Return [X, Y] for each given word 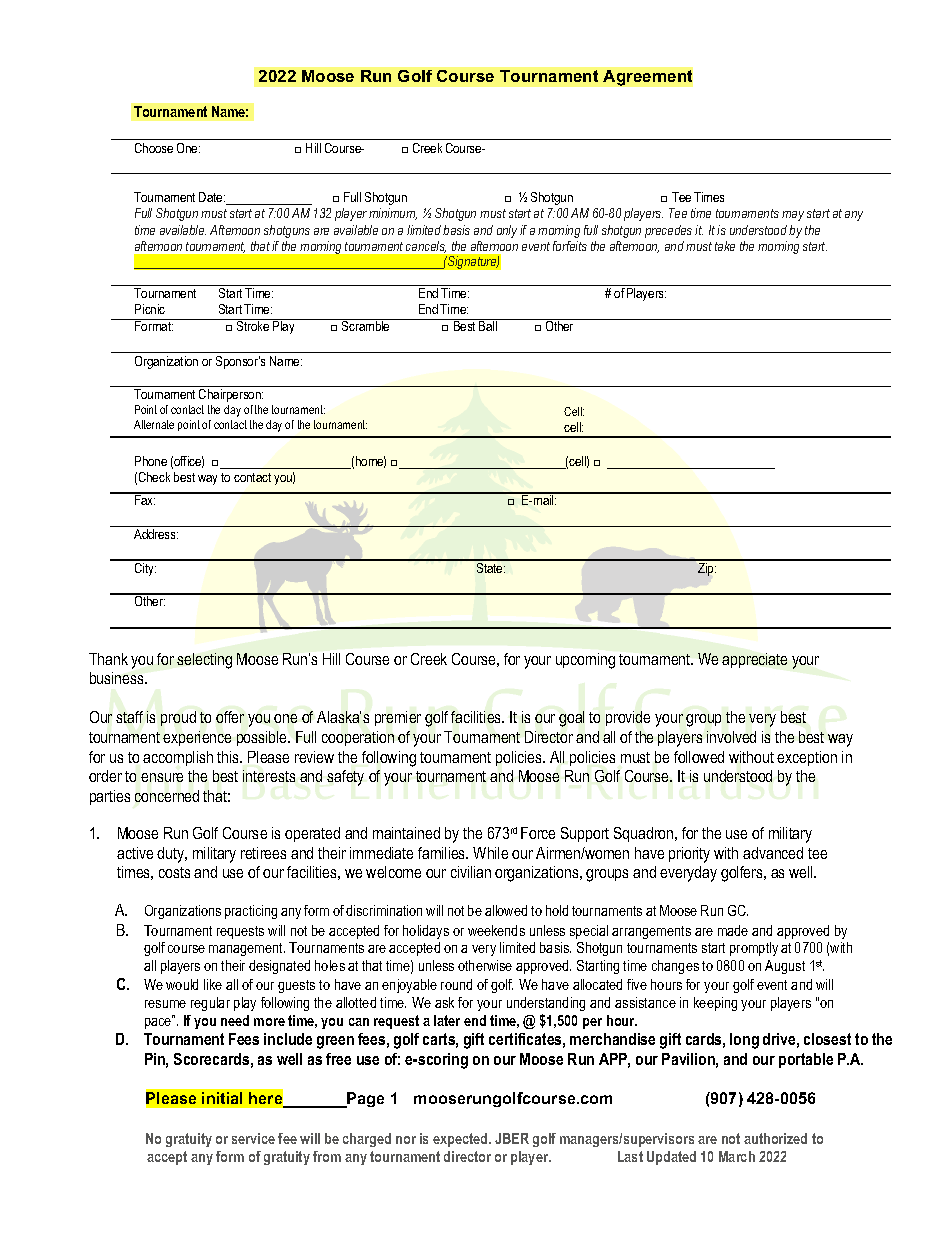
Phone [151, 461]
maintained [406, 833]
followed [699, 757]
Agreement [647, 78]
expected [461, 1140]
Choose [154, 148]
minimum [393, 214]
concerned [167, 796]
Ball [488, 325]
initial [222, 1098]
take [725, 246]
